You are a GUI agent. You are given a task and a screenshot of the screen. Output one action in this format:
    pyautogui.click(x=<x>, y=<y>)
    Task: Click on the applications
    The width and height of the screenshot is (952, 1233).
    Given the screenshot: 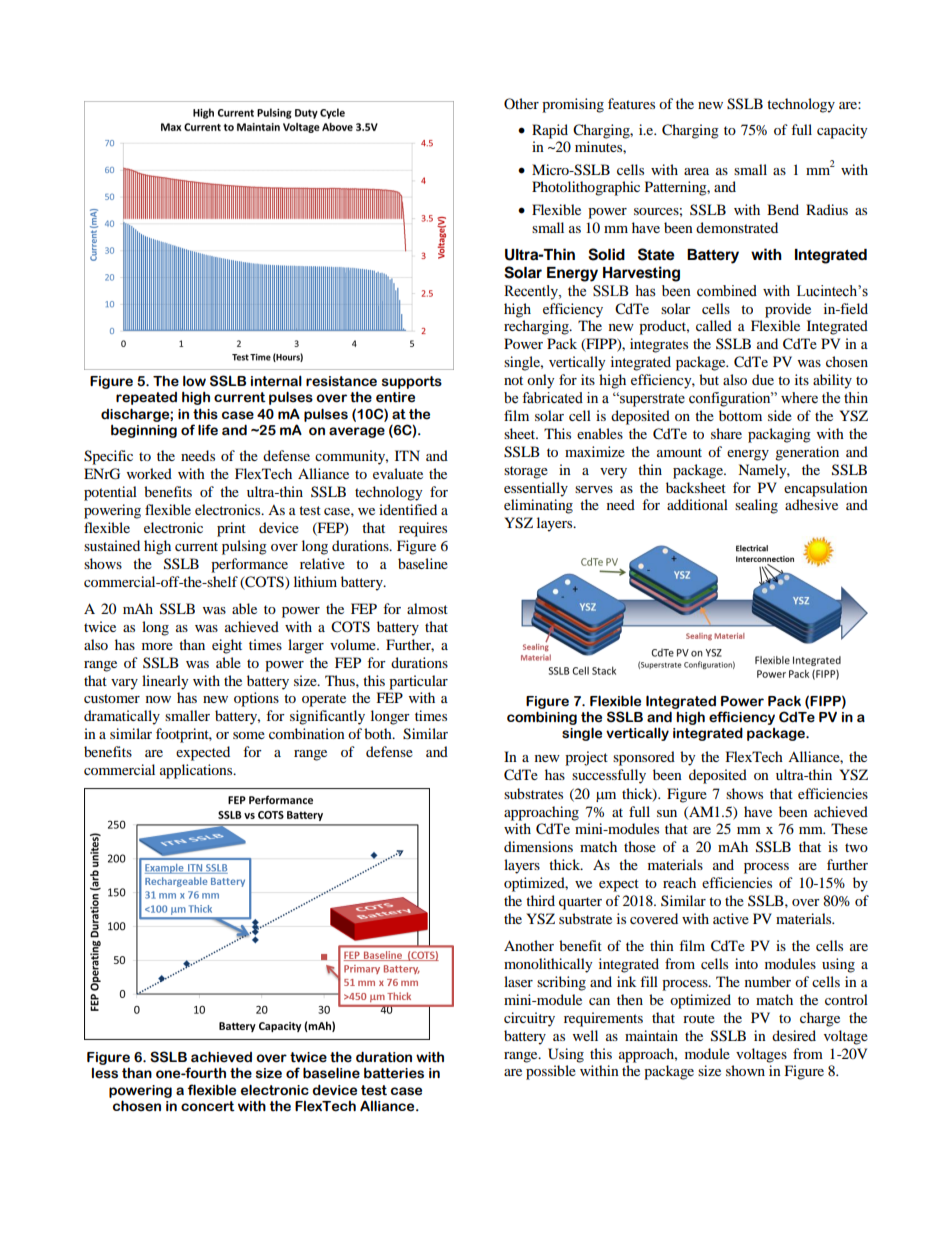 What is the action you would take?
    pyautogui.click(x=197, y=771)
